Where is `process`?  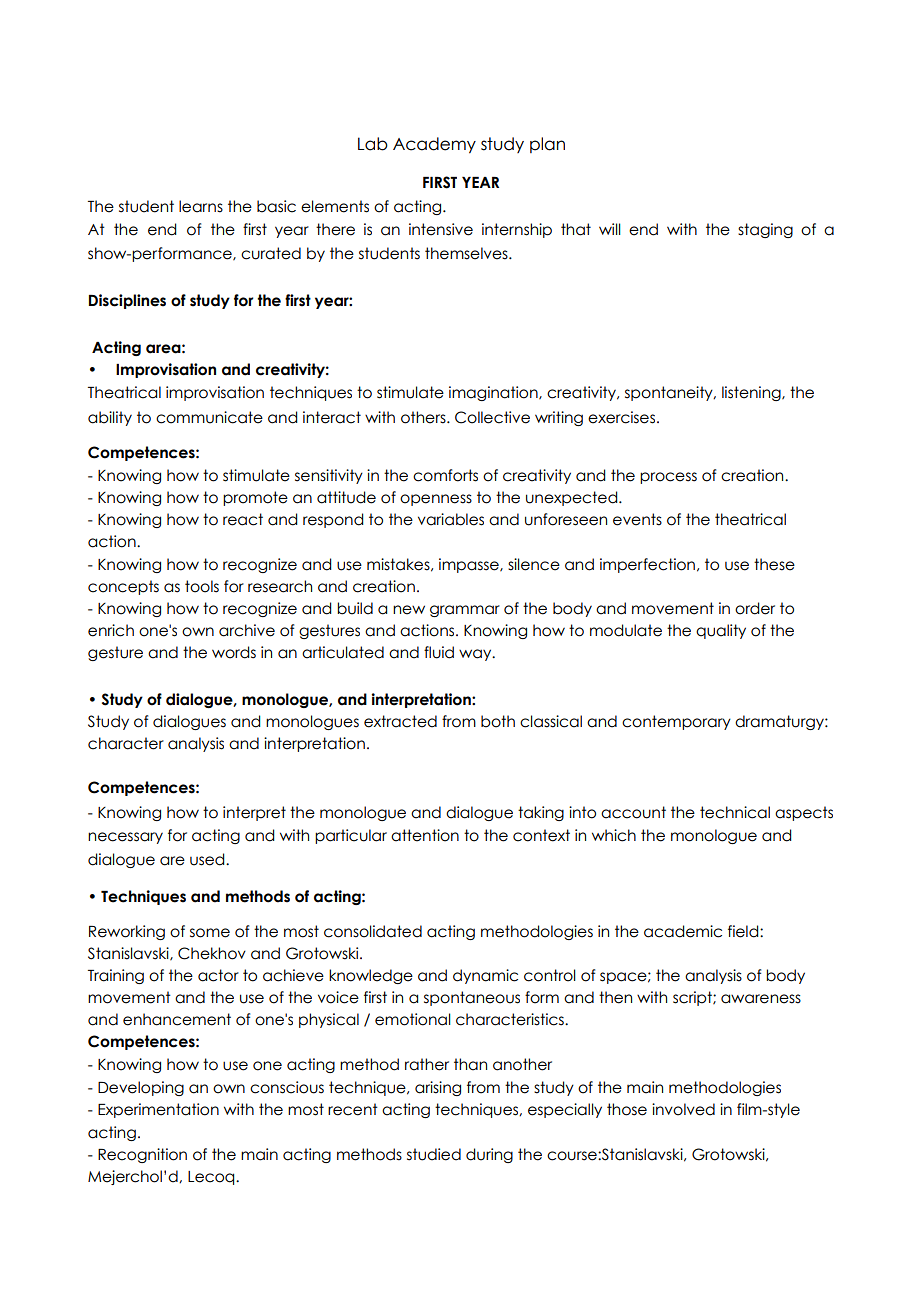
process is located at coordinates (668, 478).
